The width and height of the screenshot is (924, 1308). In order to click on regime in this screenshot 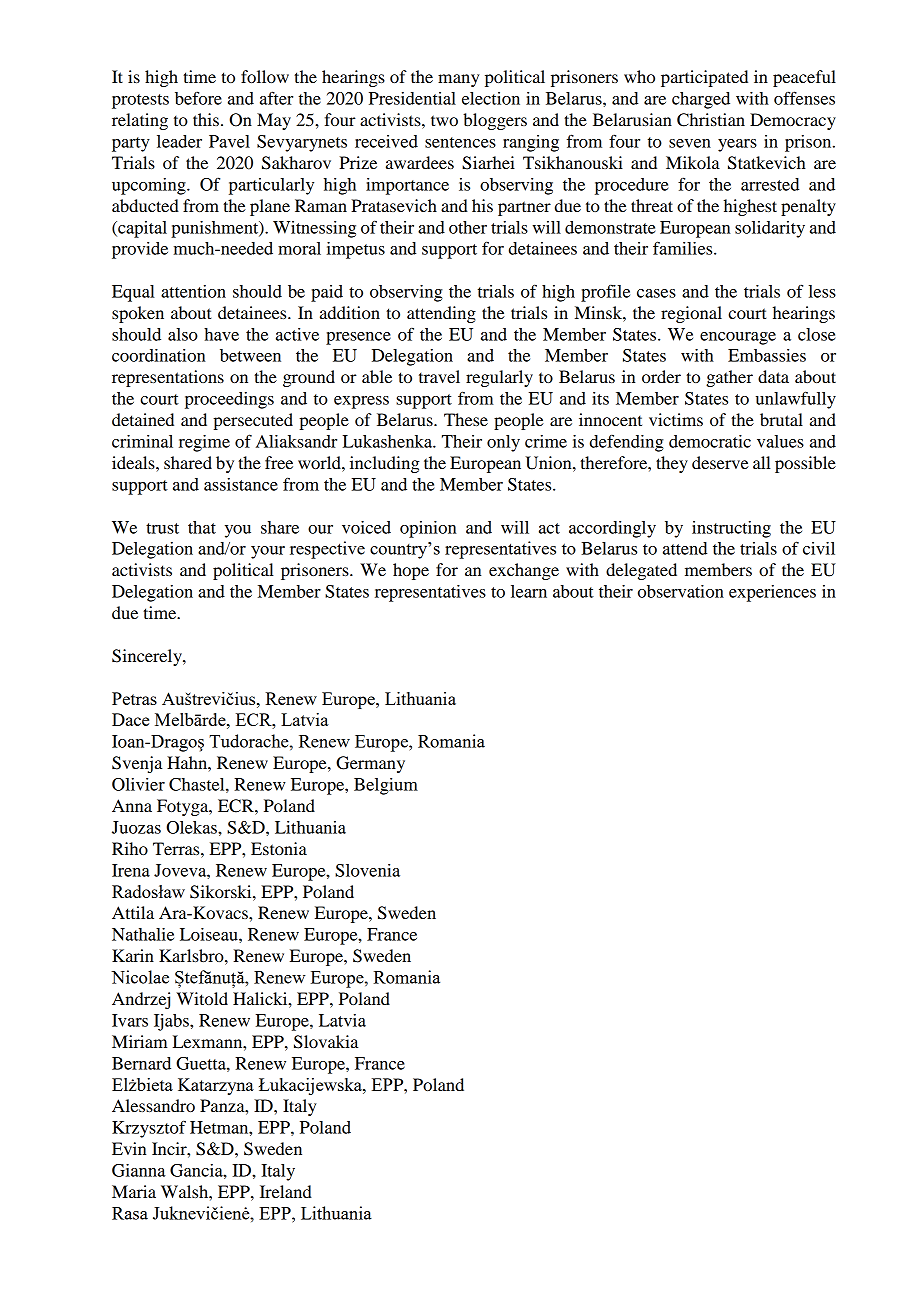, I will do `click(204, 443)`.
